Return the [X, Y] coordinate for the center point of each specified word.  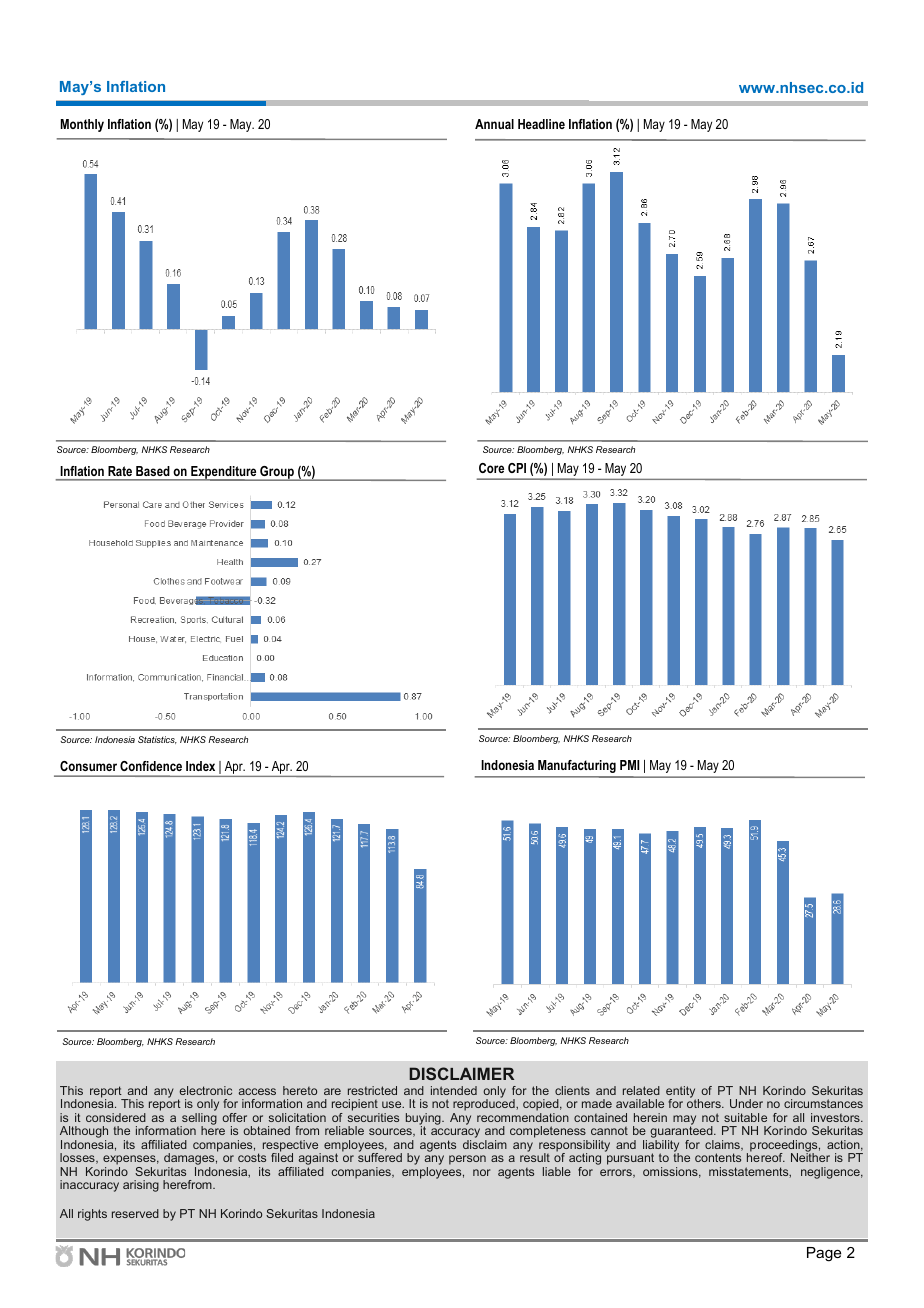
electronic [205, 1090]
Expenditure [224, 473]
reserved [135, 1213]
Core [491, 468]
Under [746, 1103]
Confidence [151, 766]
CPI [517, 468]
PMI [629, 765]
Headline [541, 124]
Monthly [82, 125]
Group [277, 473]
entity [681, 1093]
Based [152, 471]
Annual [494, 124]
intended [454, 1090]
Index [200, 766]
